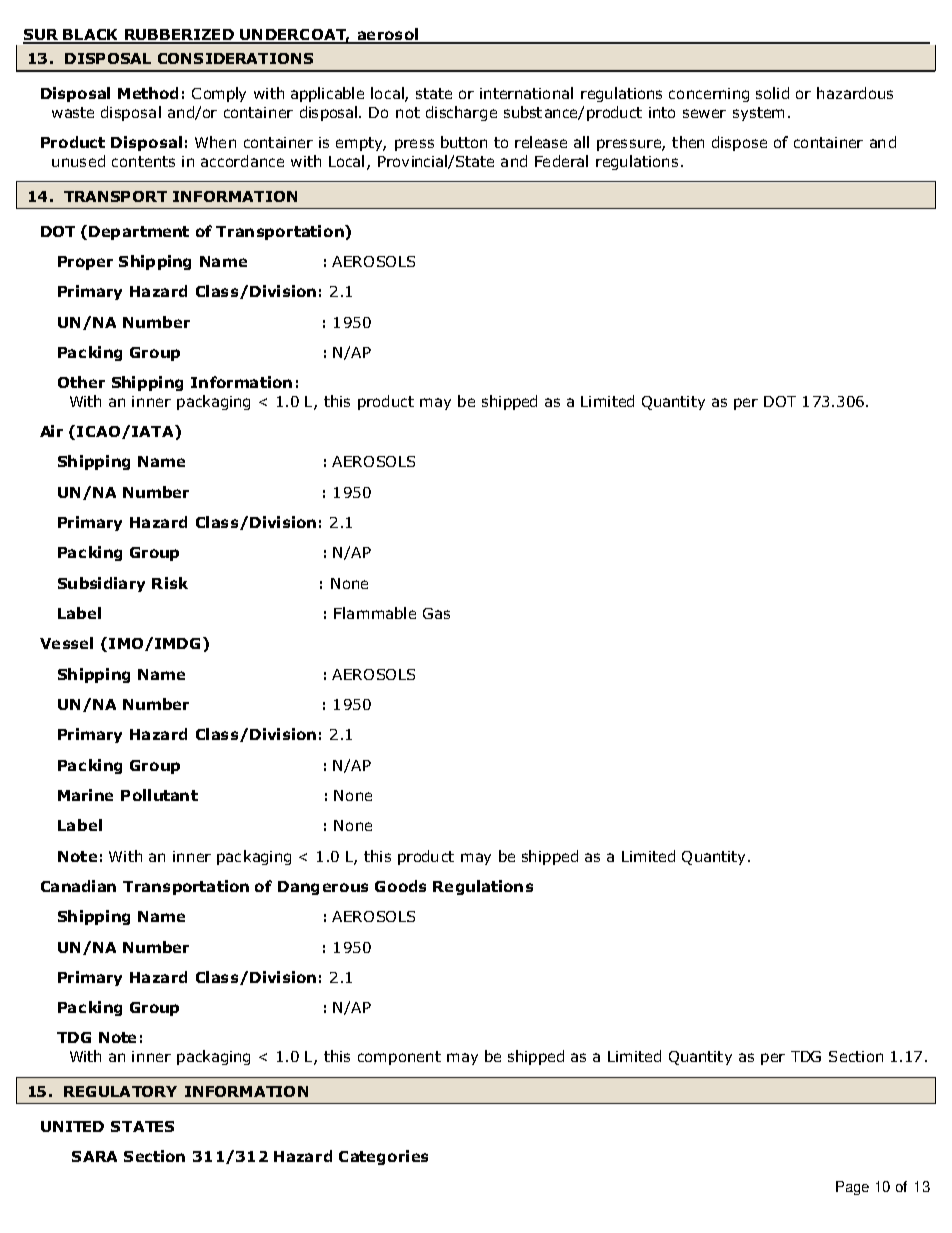  What do you see at coordinates (400, 886) in the screenshot?
I see `Goods` at bounding box center [400, 886].
